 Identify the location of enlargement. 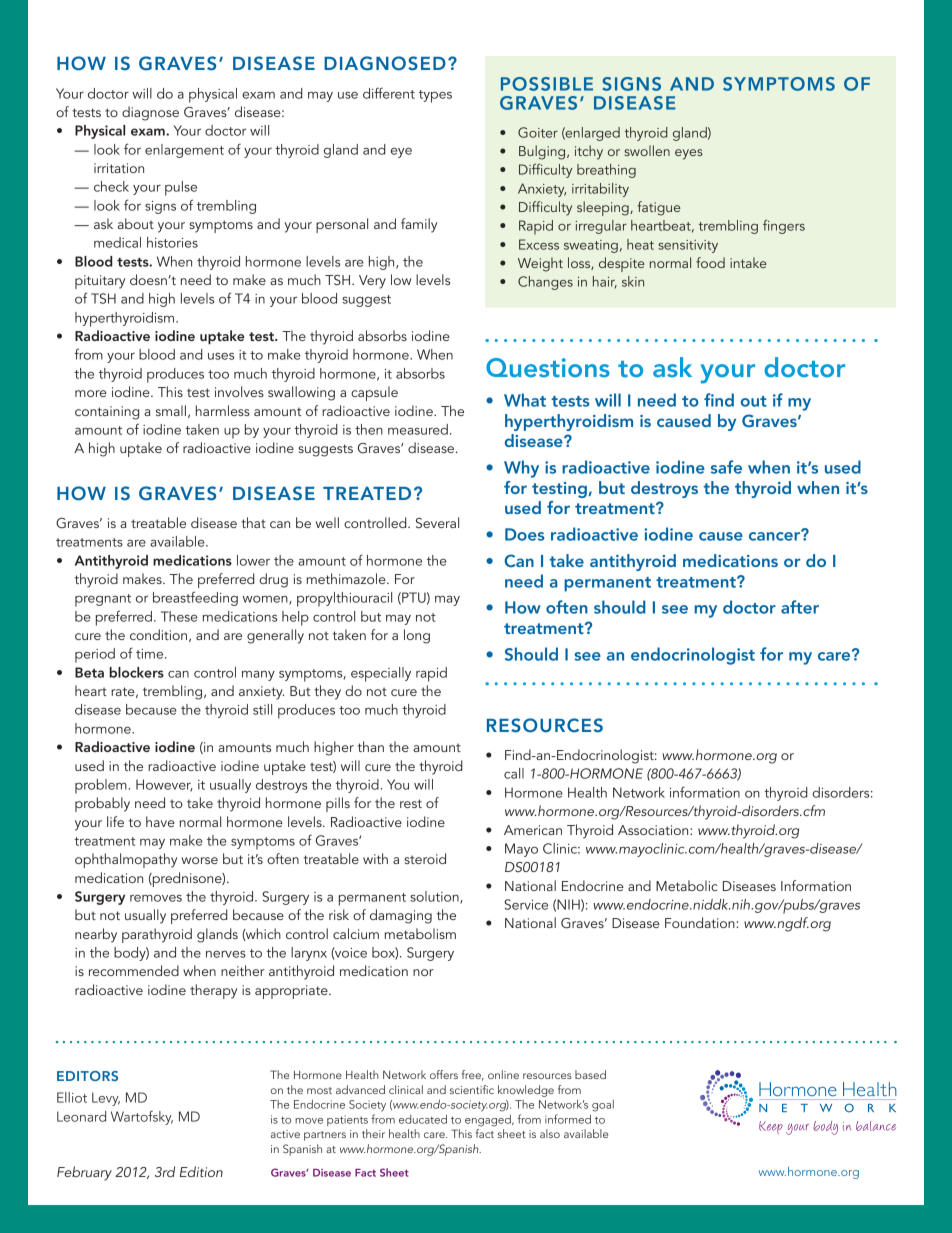
(184, 151).
